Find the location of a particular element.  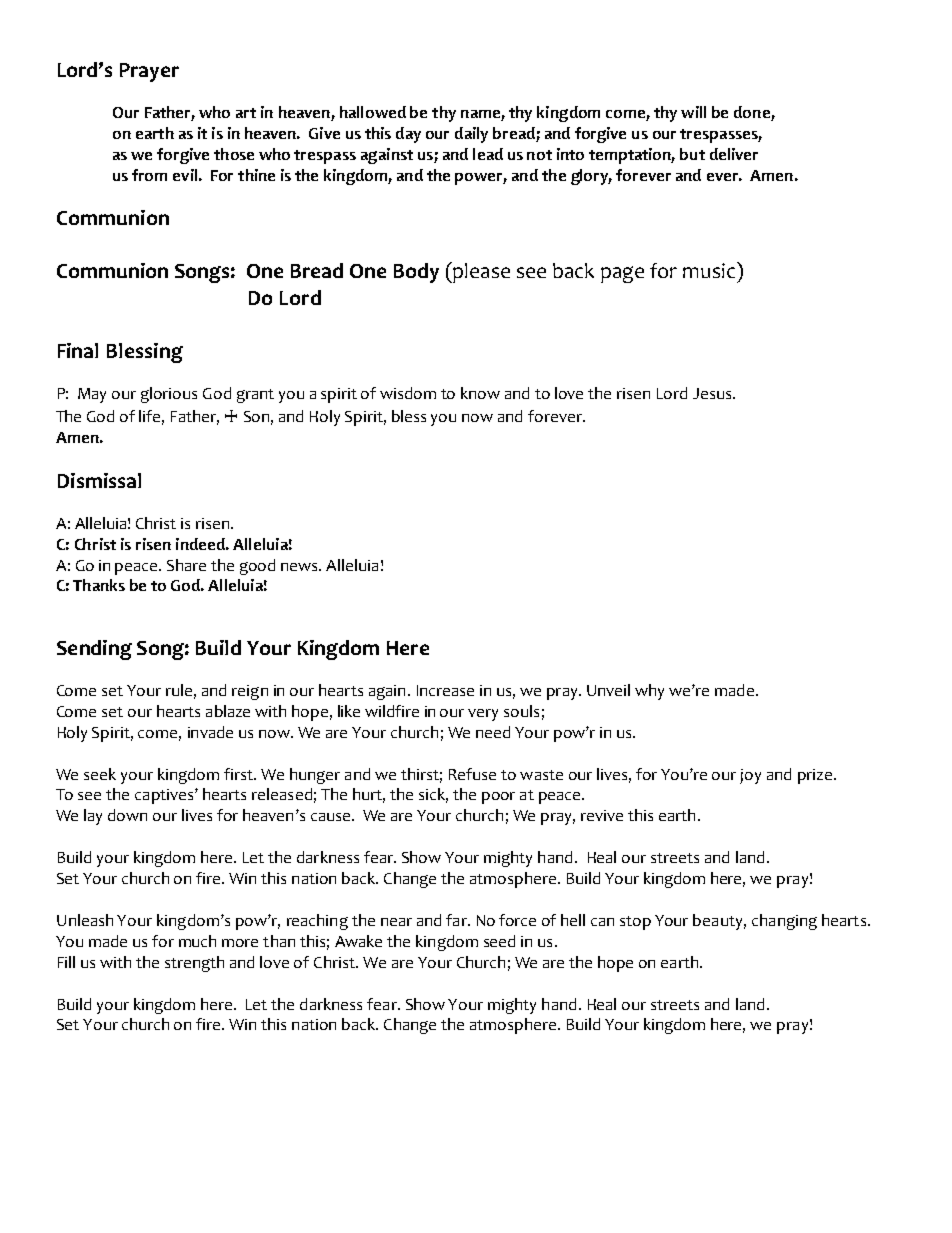

why is located at coordinates (649, 692).
